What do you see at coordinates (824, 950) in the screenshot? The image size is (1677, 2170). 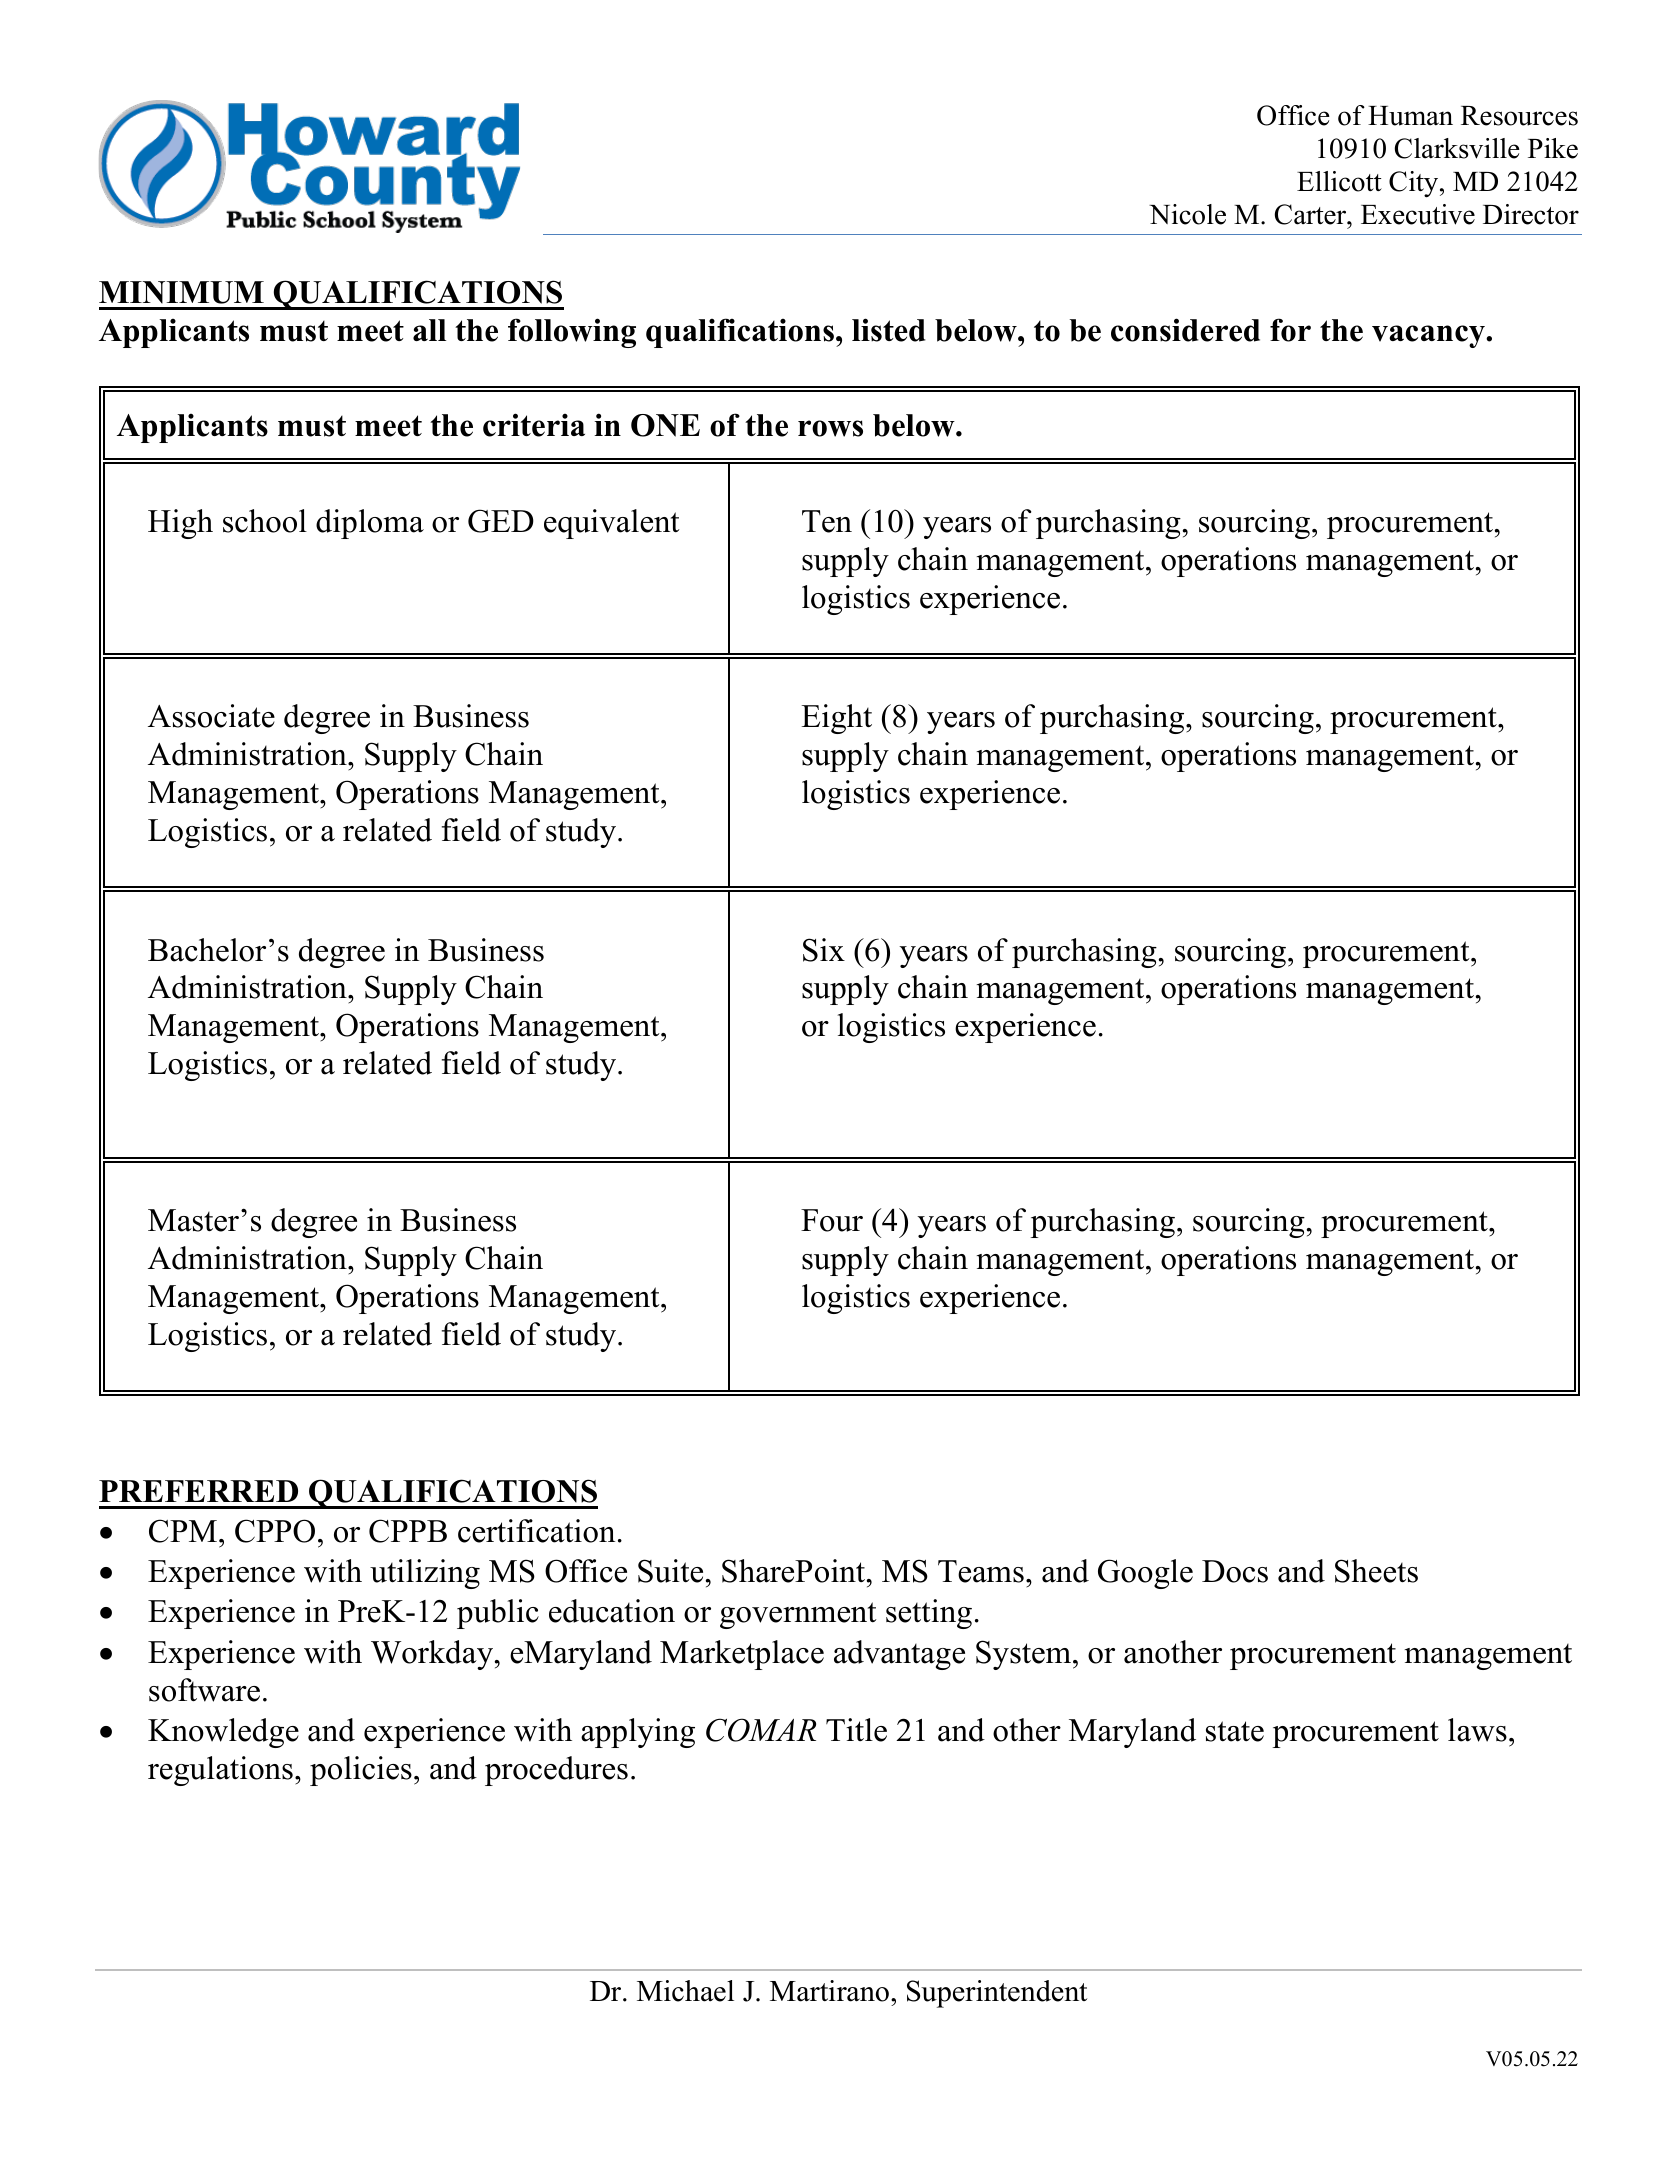 I see `Six` at bounding box center [824, 950].
